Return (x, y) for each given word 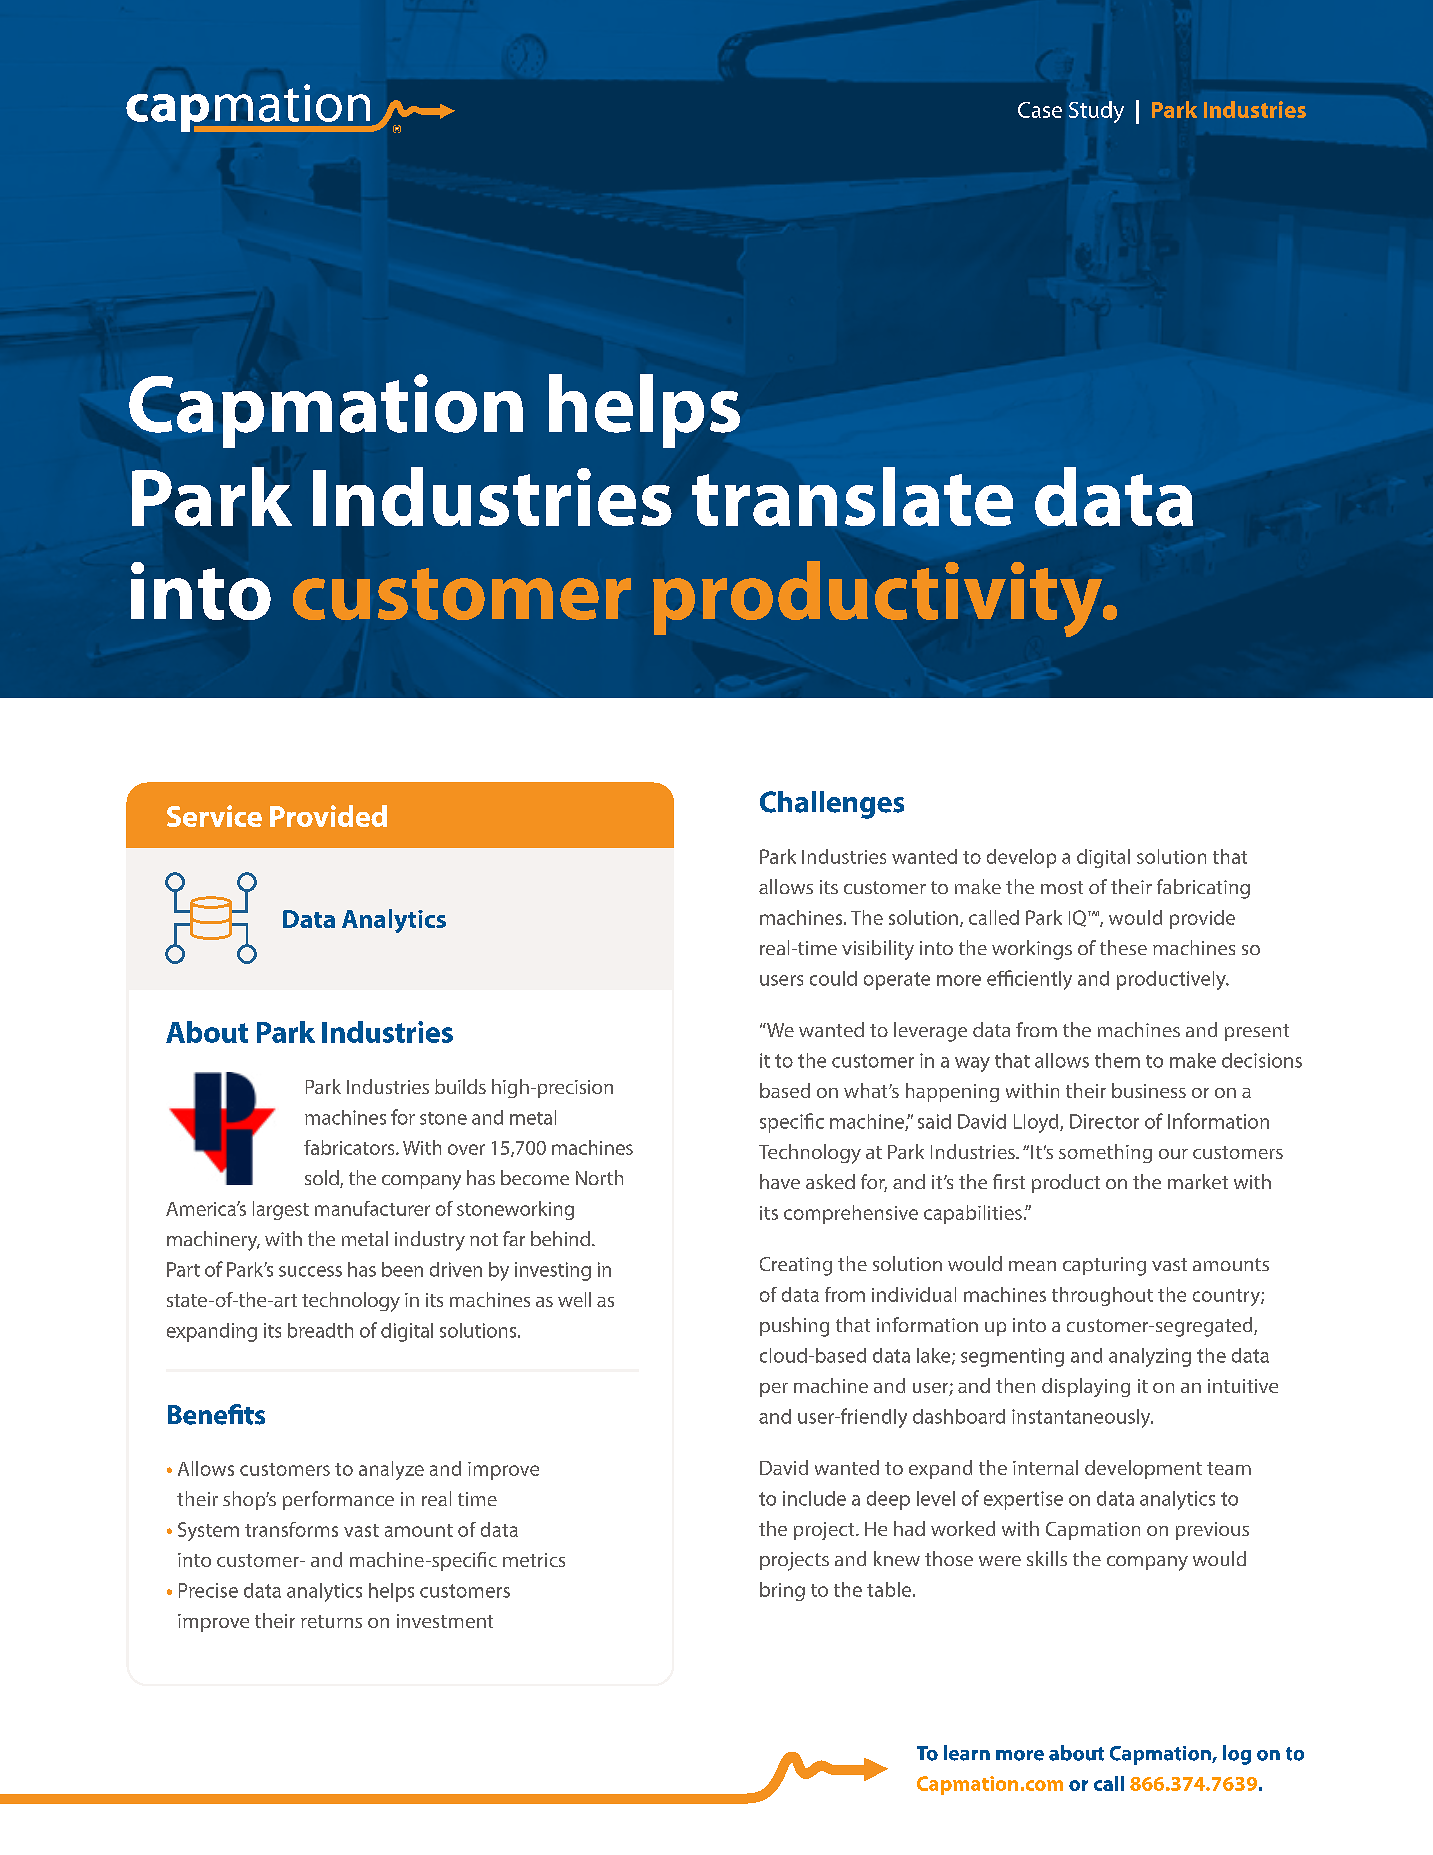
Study (1096, 112)
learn (967, 1753)
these (1123, 947)
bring (782, 1591)
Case (1040, 110)
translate (852, 496)
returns (331, 1621)
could (833, 978)
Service (214, 816)
